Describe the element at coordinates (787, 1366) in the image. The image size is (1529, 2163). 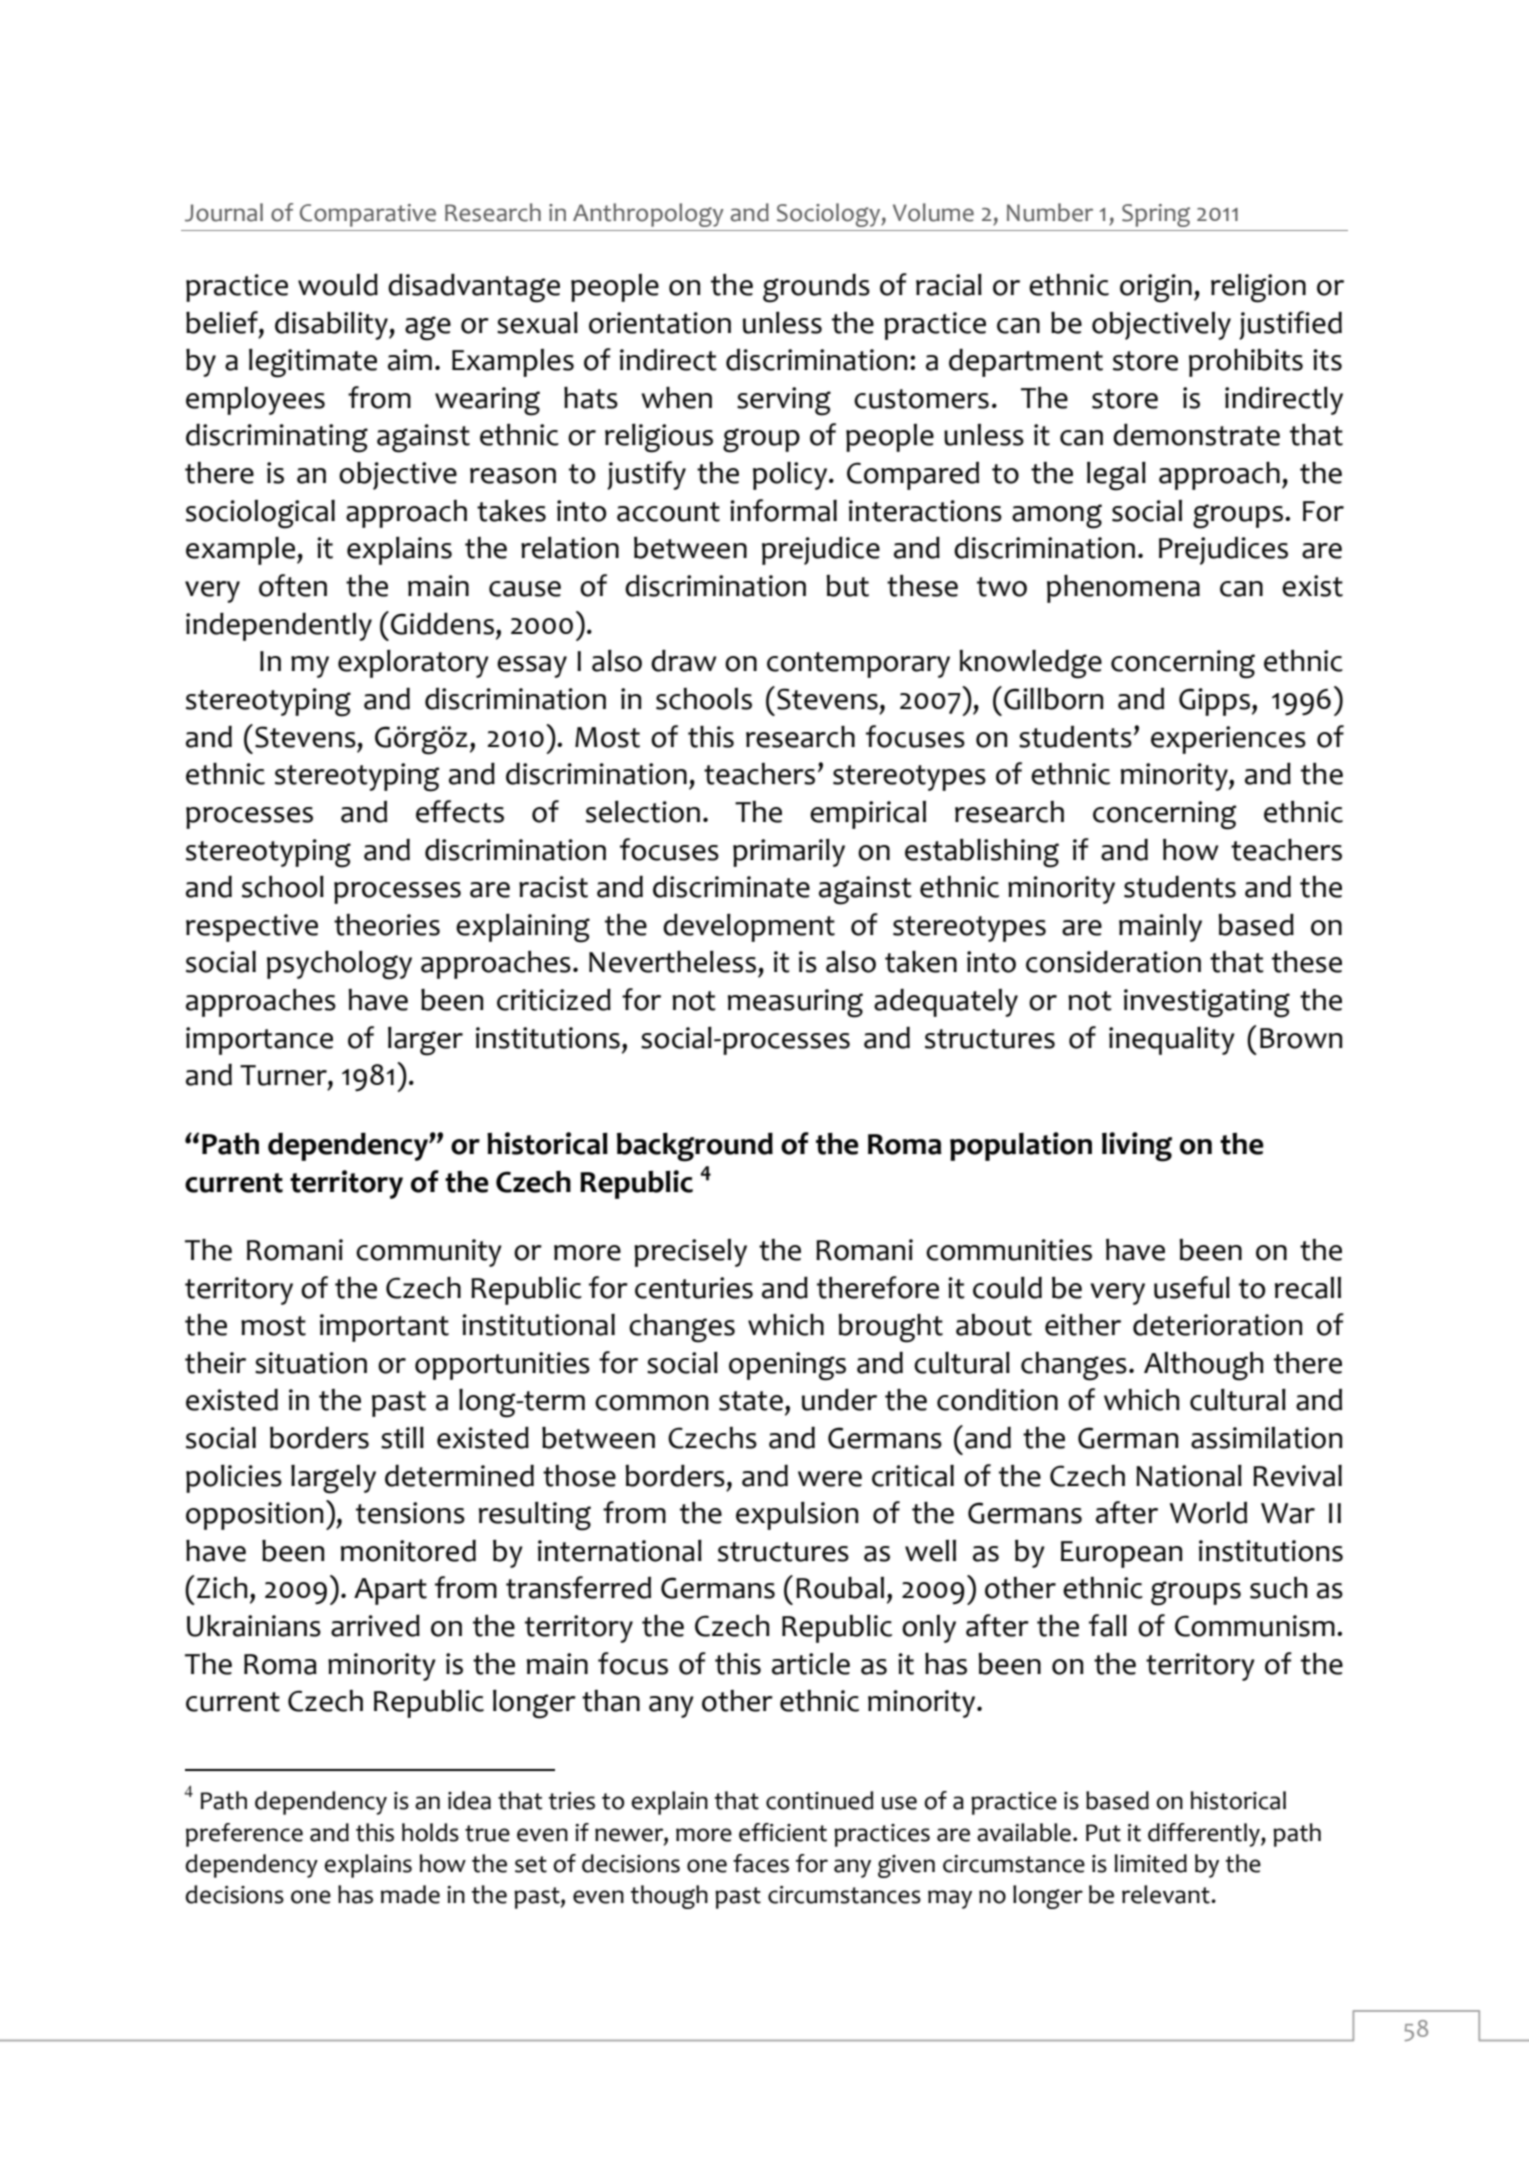
I see `openings` at that location.
